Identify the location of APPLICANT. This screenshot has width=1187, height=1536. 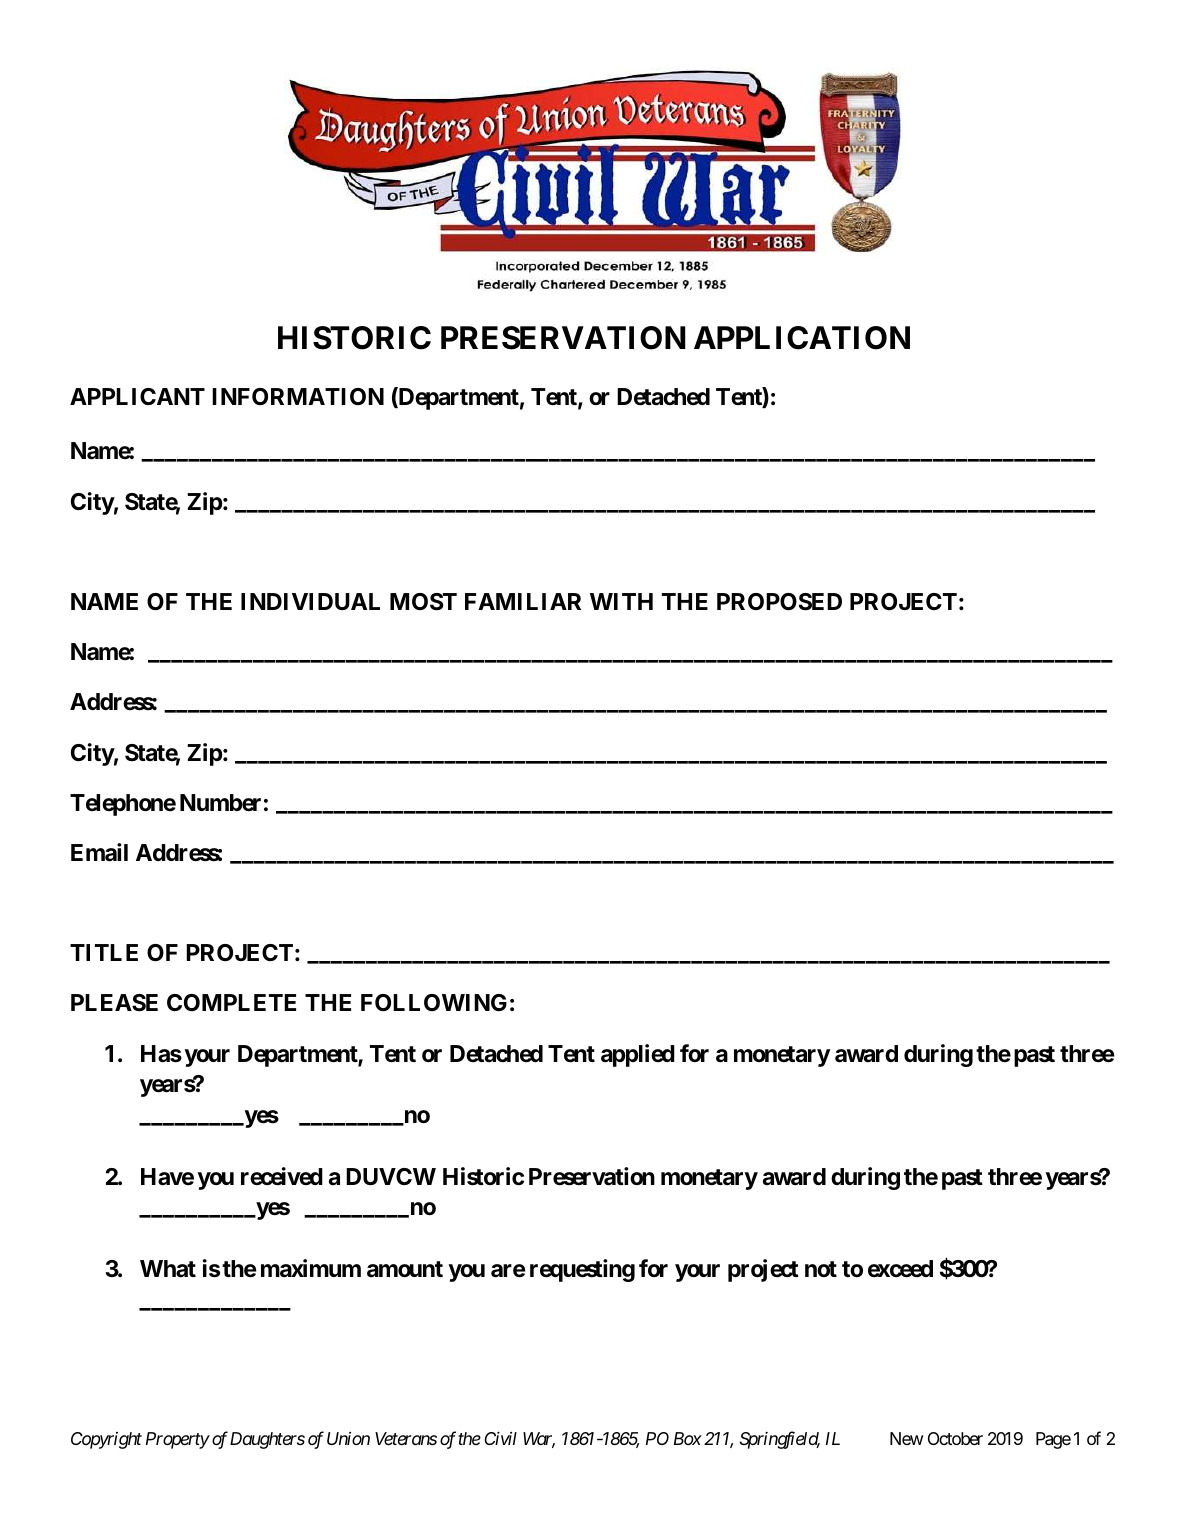
(137, 396).
